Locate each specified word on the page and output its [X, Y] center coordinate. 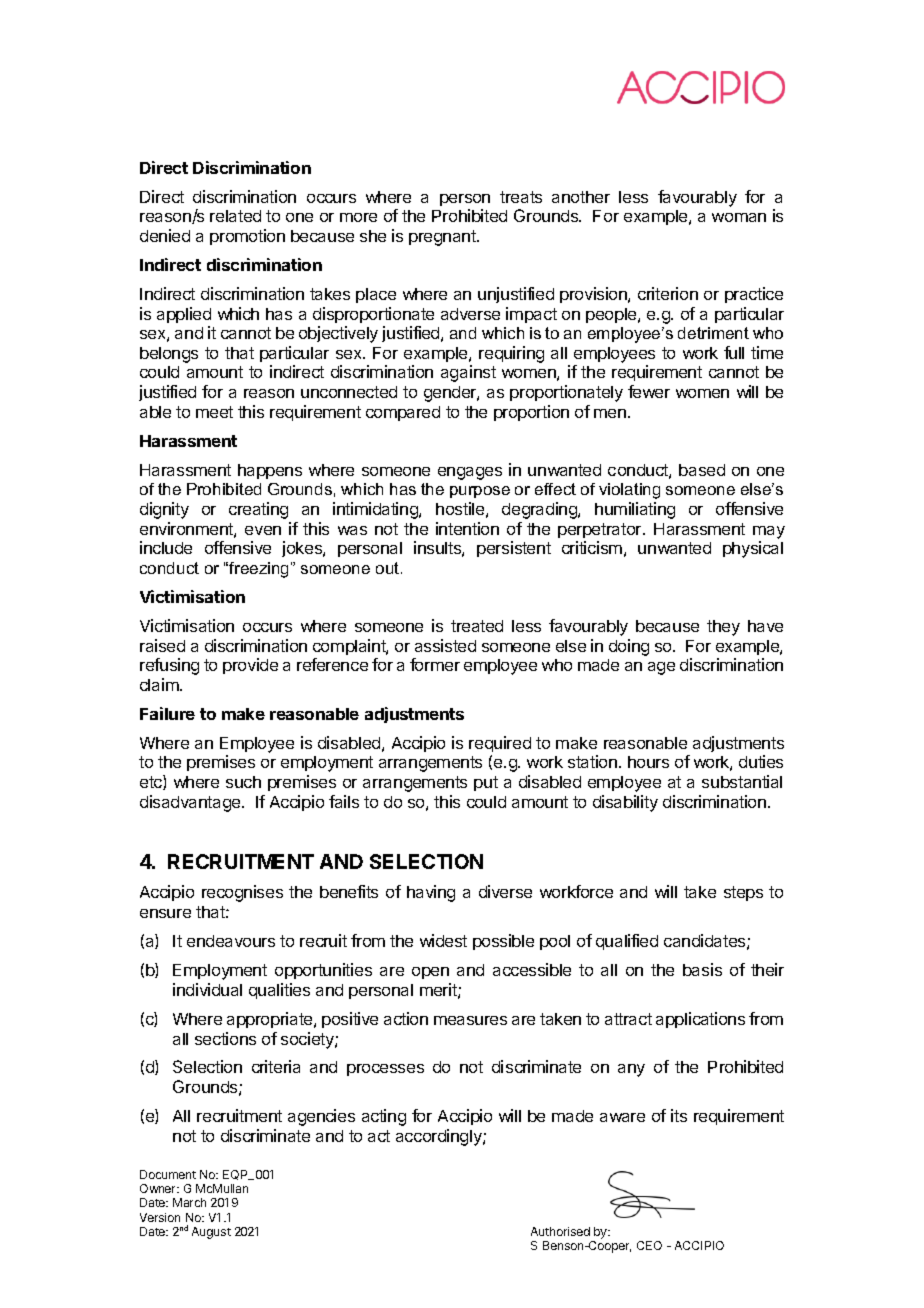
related [235, 216]
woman [739, 217]
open [430, 973]
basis [702, 969]
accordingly [440, 1137]
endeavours [231, 941]
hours [648, 762]
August [211, 1233]
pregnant [443, 238]
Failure [167, 713]
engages [470, 473]
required [500, 744]
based [702, 470]
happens [270, 471]
